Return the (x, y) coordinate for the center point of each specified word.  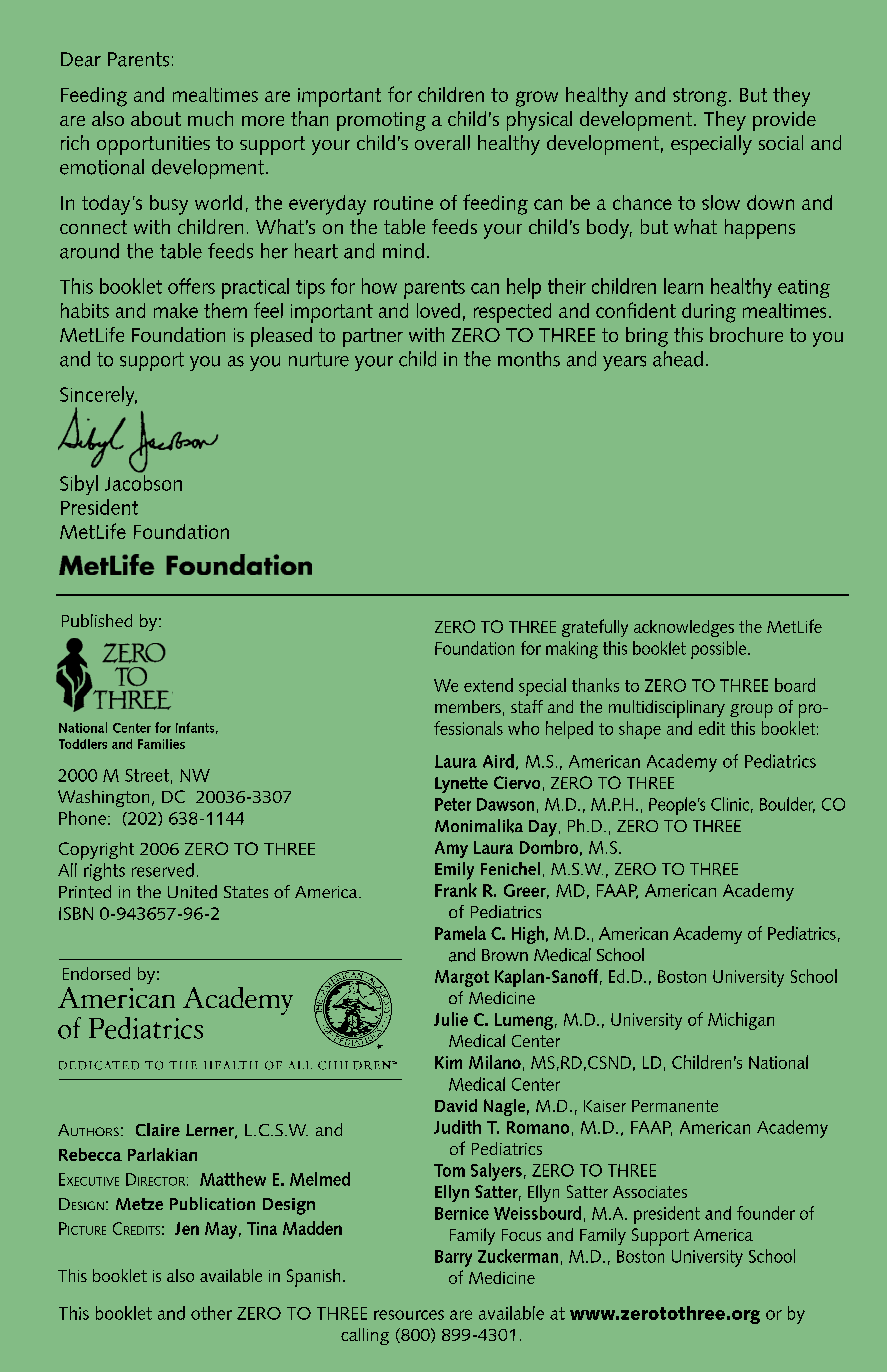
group (751, 711)
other (211, 1313)
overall (442, 142)
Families (161, 744)
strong (700, 97)
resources (409, 1315)
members (468, 706)
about (156, 118)
